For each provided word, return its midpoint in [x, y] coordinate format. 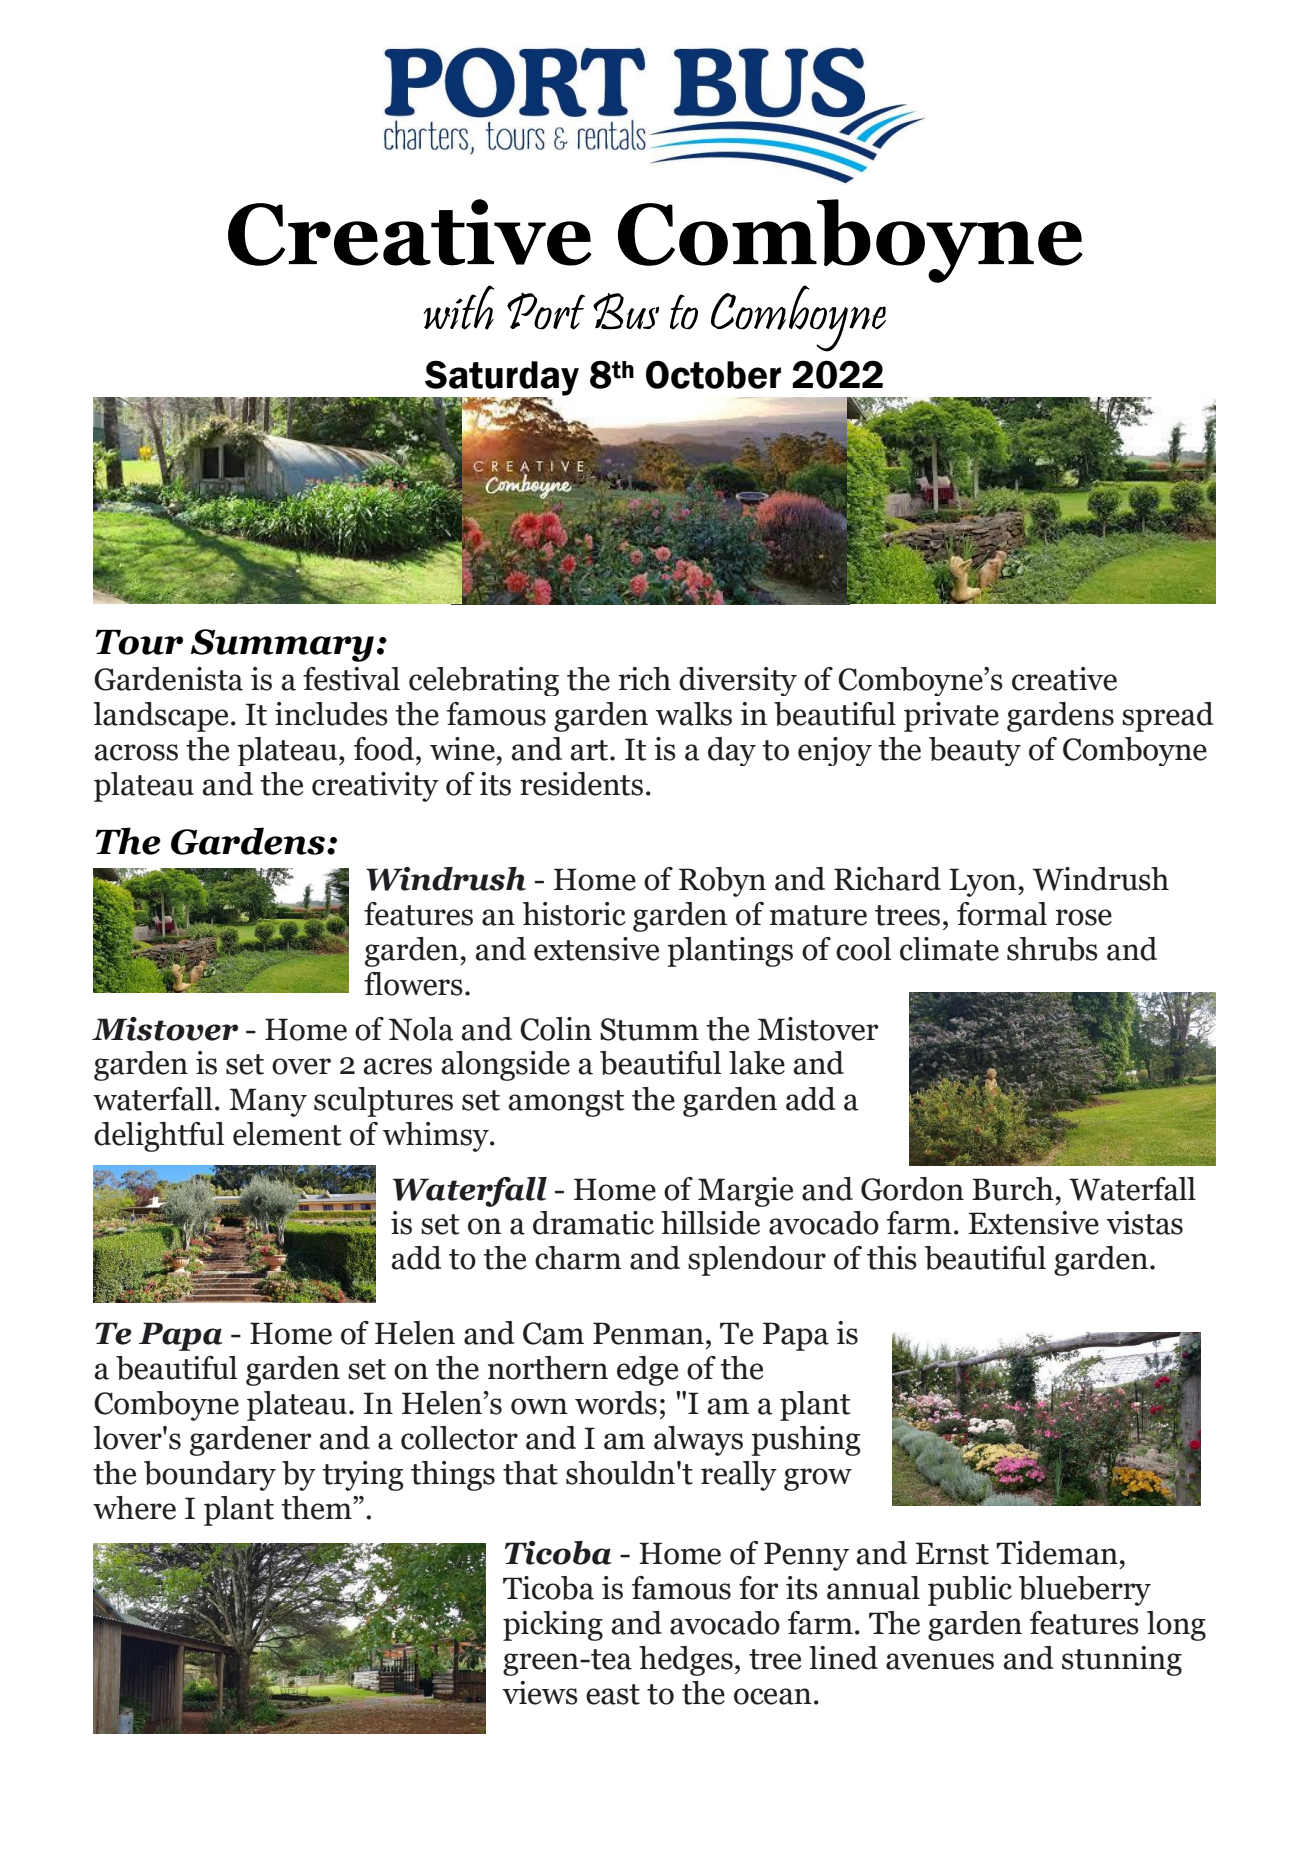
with [458, 307]
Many [268, 1102]
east [613, 1694]
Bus [626, 311]
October [713, 374]
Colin [556, 1029]
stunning [1122, 1661]
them [317, 1508]
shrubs [1052, 949]
